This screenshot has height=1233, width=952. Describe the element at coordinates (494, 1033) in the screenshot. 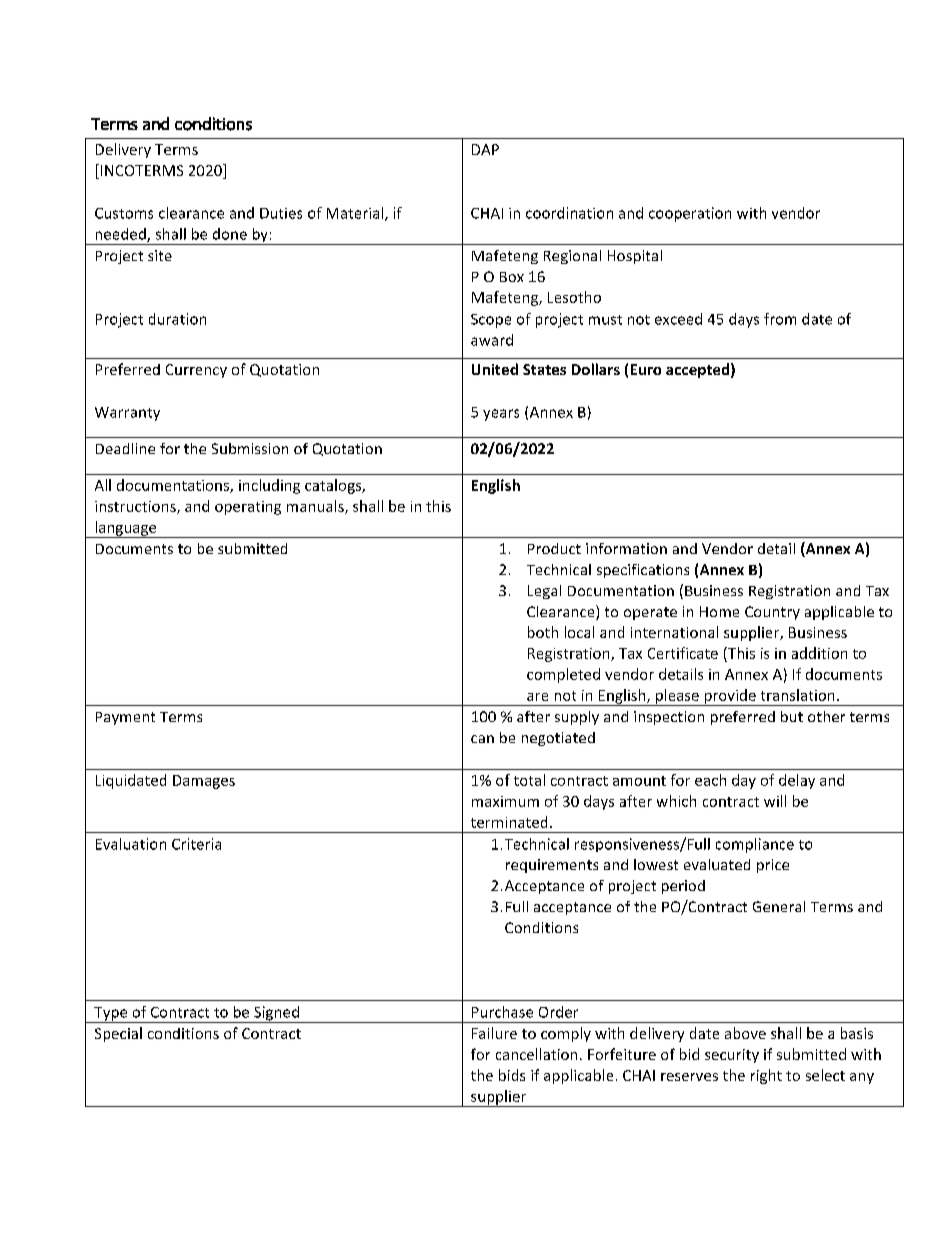

I see `Failure` at that location.
